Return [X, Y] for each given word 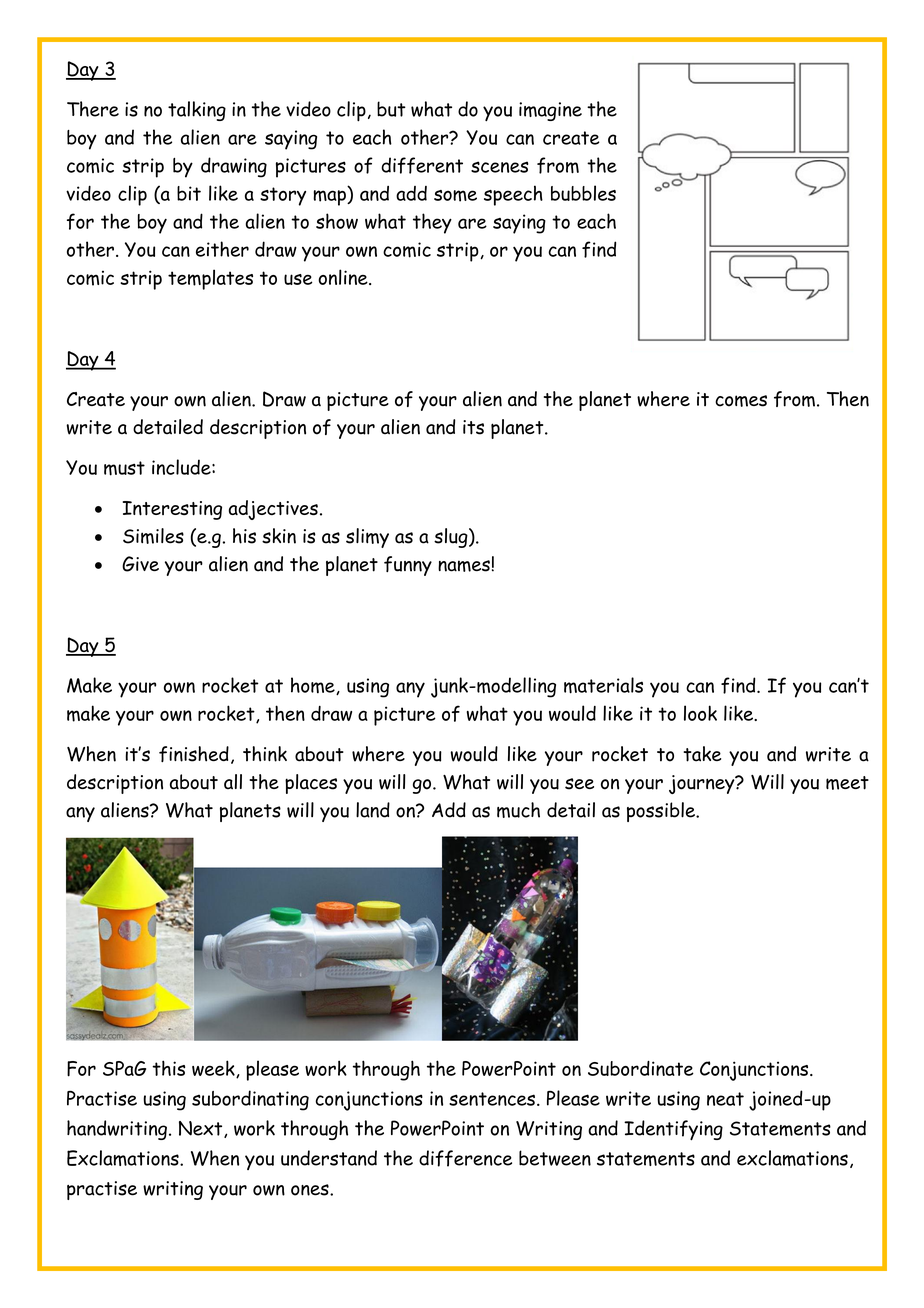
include [182, 467]
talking [197, 111]
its [473, 427]
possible [662, 812]
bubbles [583, 193]
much [518, 810]
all [233, 782]
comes [741, 401]
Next [202, 1129]
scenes [499, 167]
